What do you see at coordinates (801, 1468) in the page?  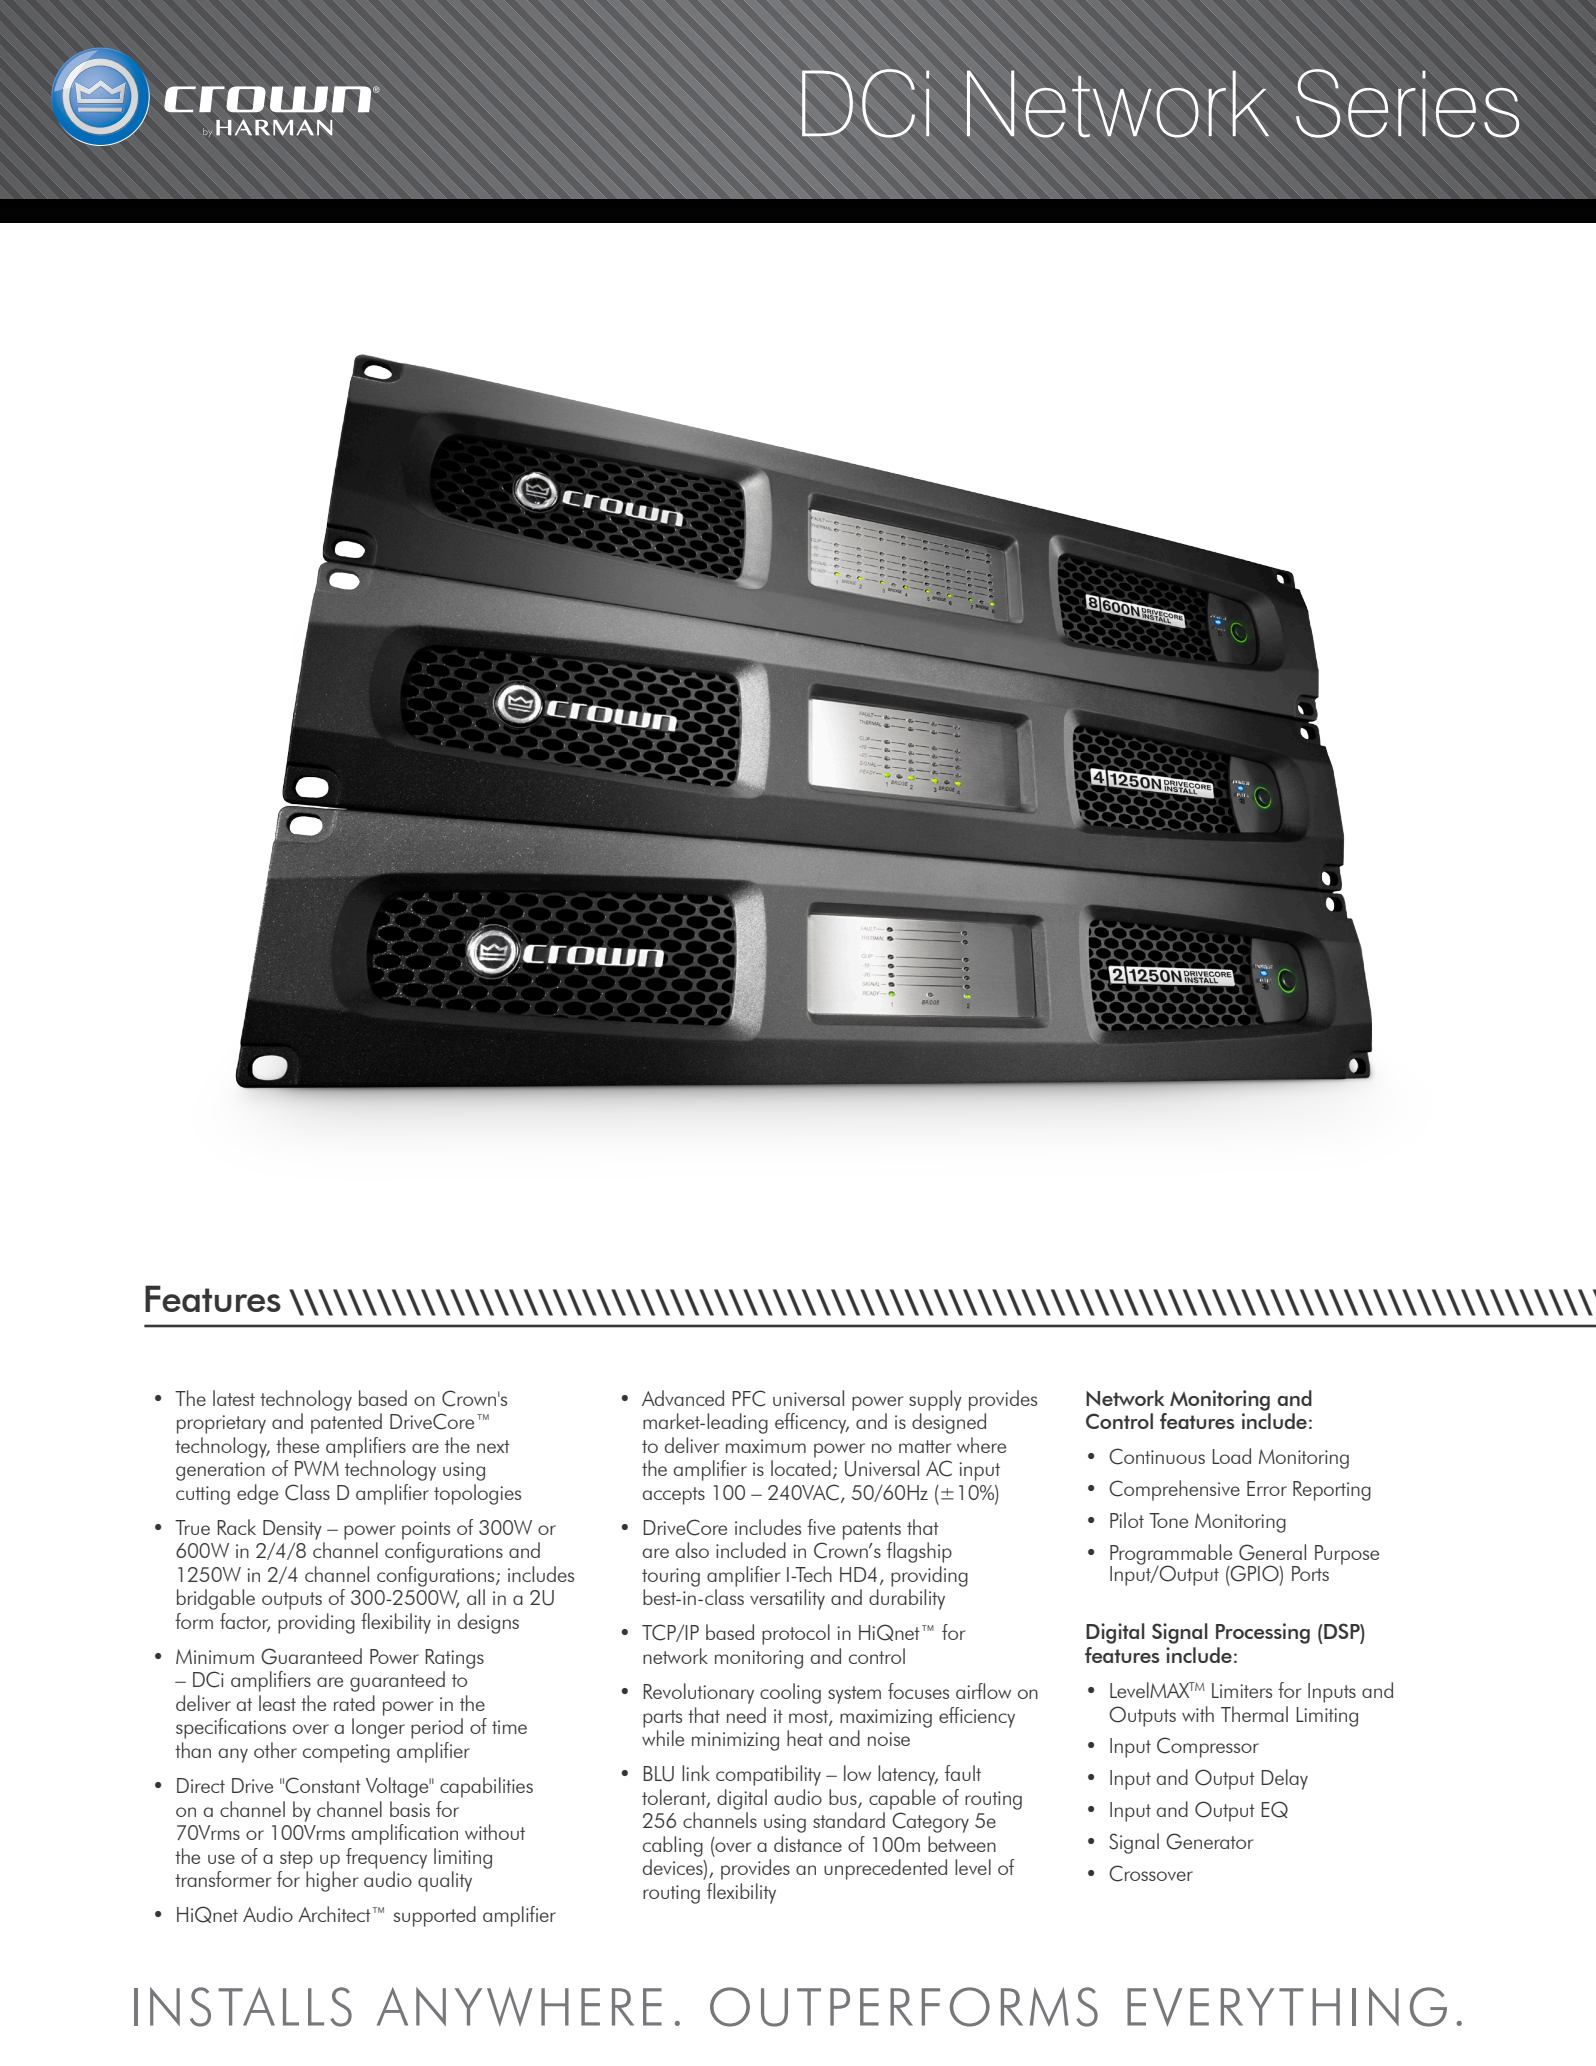 I see `located` at bounding box center [801, 1468].
